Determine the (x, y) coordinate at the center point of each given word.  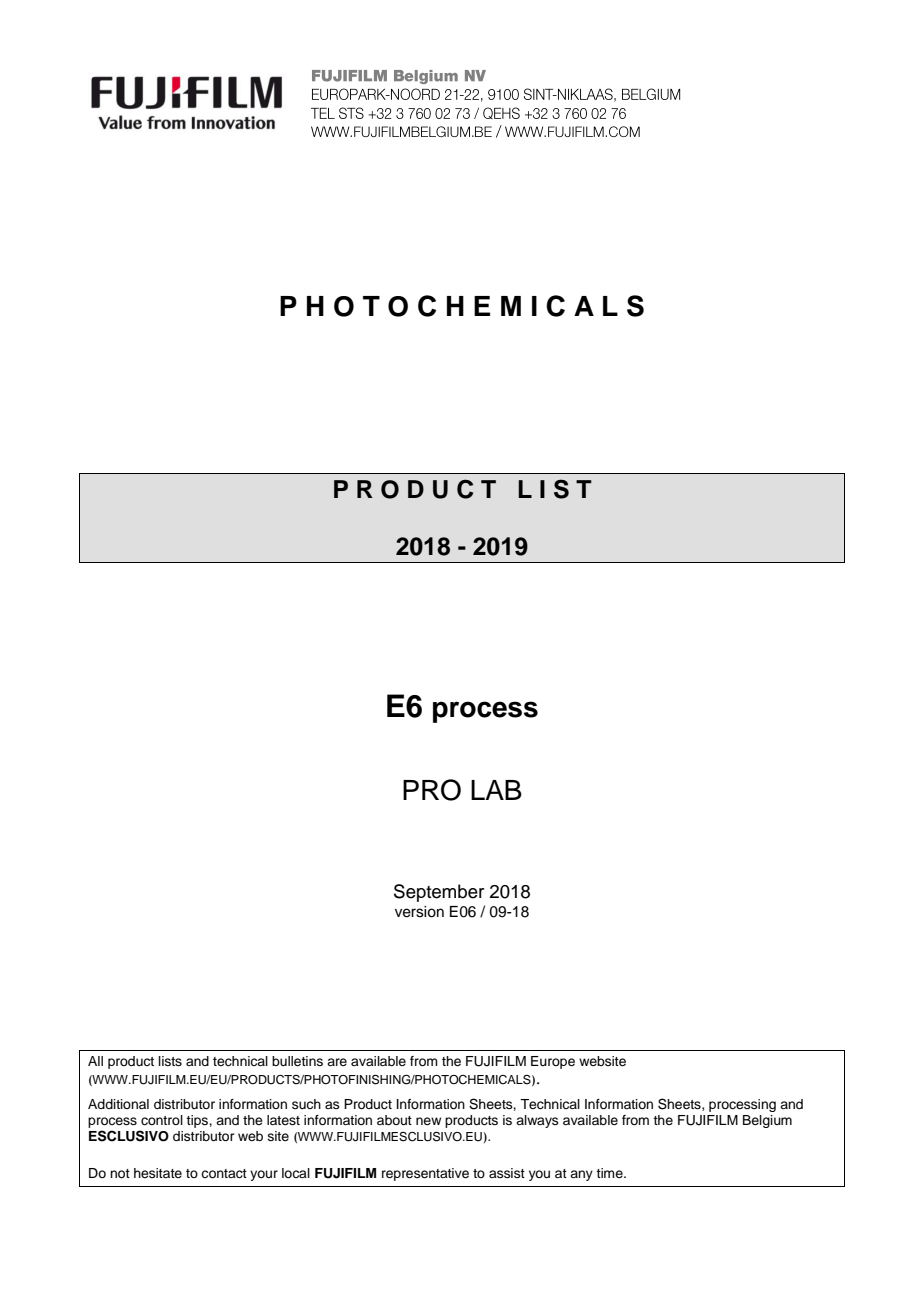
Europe (553, 1062)
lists (170, 1061)
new (428, 1121)
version (419, 912)
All (95, 1061)
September (439, 893)
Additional (118, 1104)
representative (425, 1174)
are (337, 1062)
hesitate (158, 1173)
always (537, 1121)
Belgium (767, 1121)
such (306, 1104)
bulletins (297, 1061)
